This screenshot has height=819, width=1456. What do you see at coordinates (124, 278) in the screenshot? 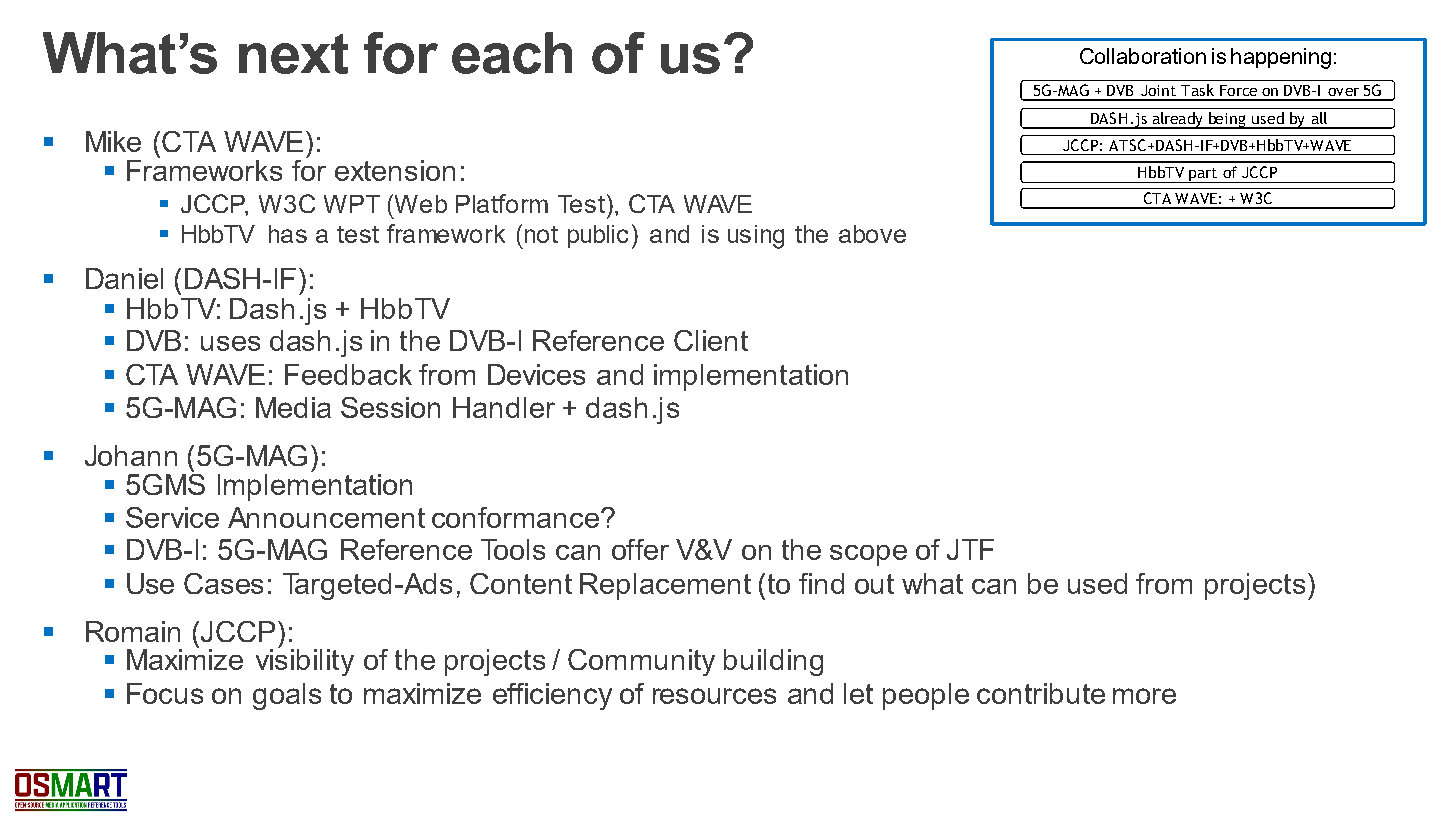
I see `Daniel` at bounding box center [124, 278].
